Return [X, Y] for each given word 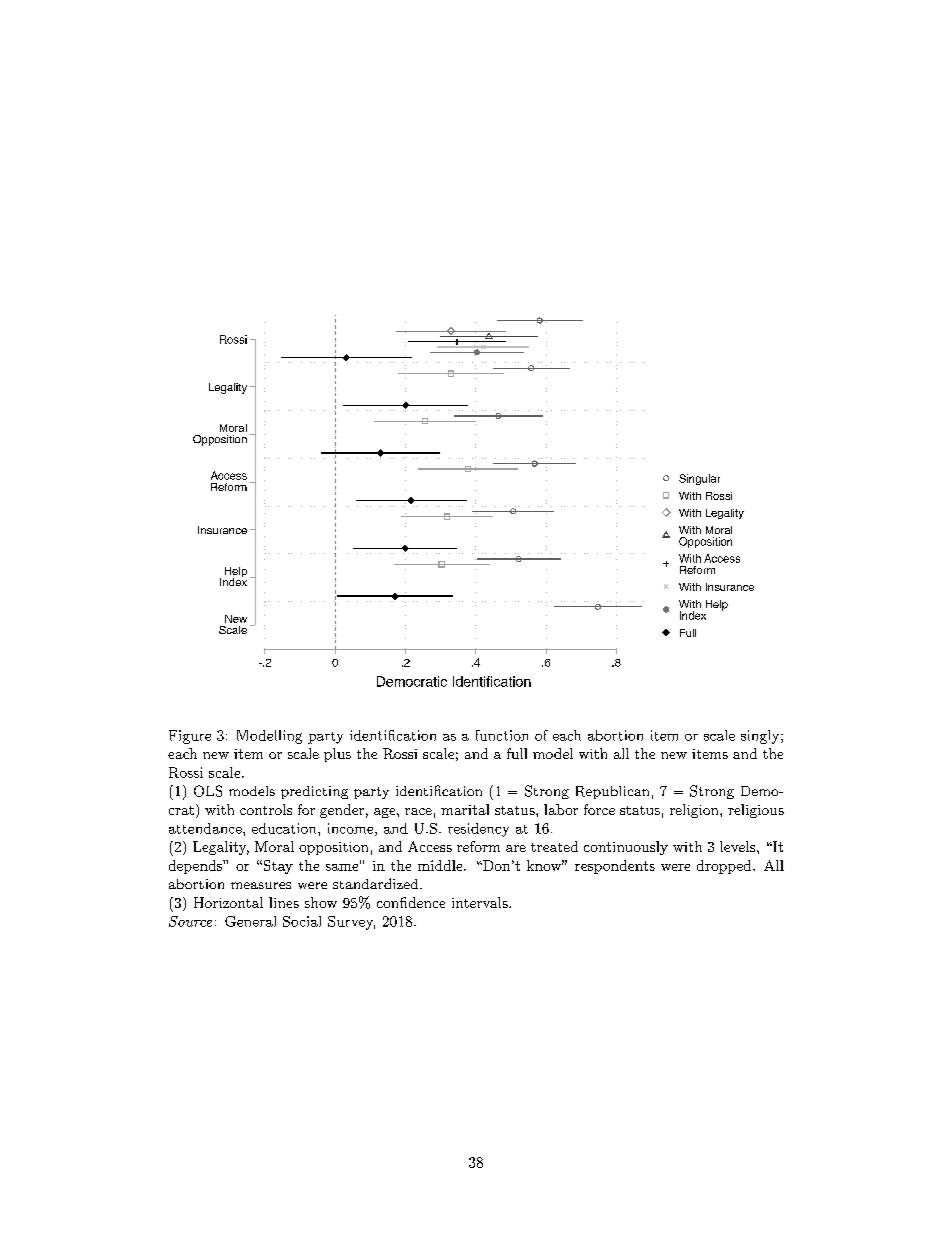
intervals [481, 902]
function [502, 735]
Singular [699, 479]
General [250, 921]
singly [760, 737]
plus [337, 755]
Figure [190, 737]
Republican [612, 792]
